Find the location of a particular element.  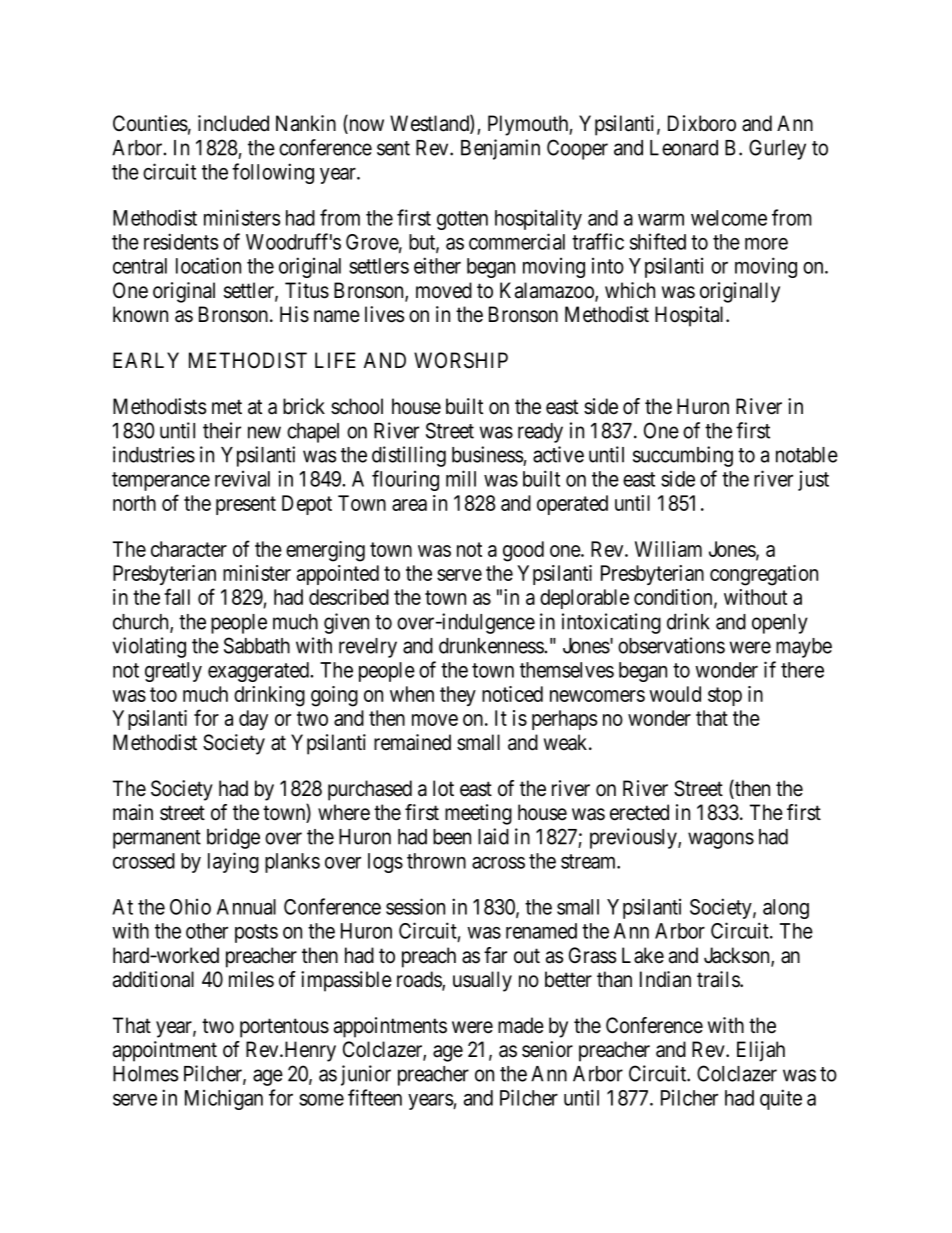

Michigan is located at coordinates (224, 1099).
